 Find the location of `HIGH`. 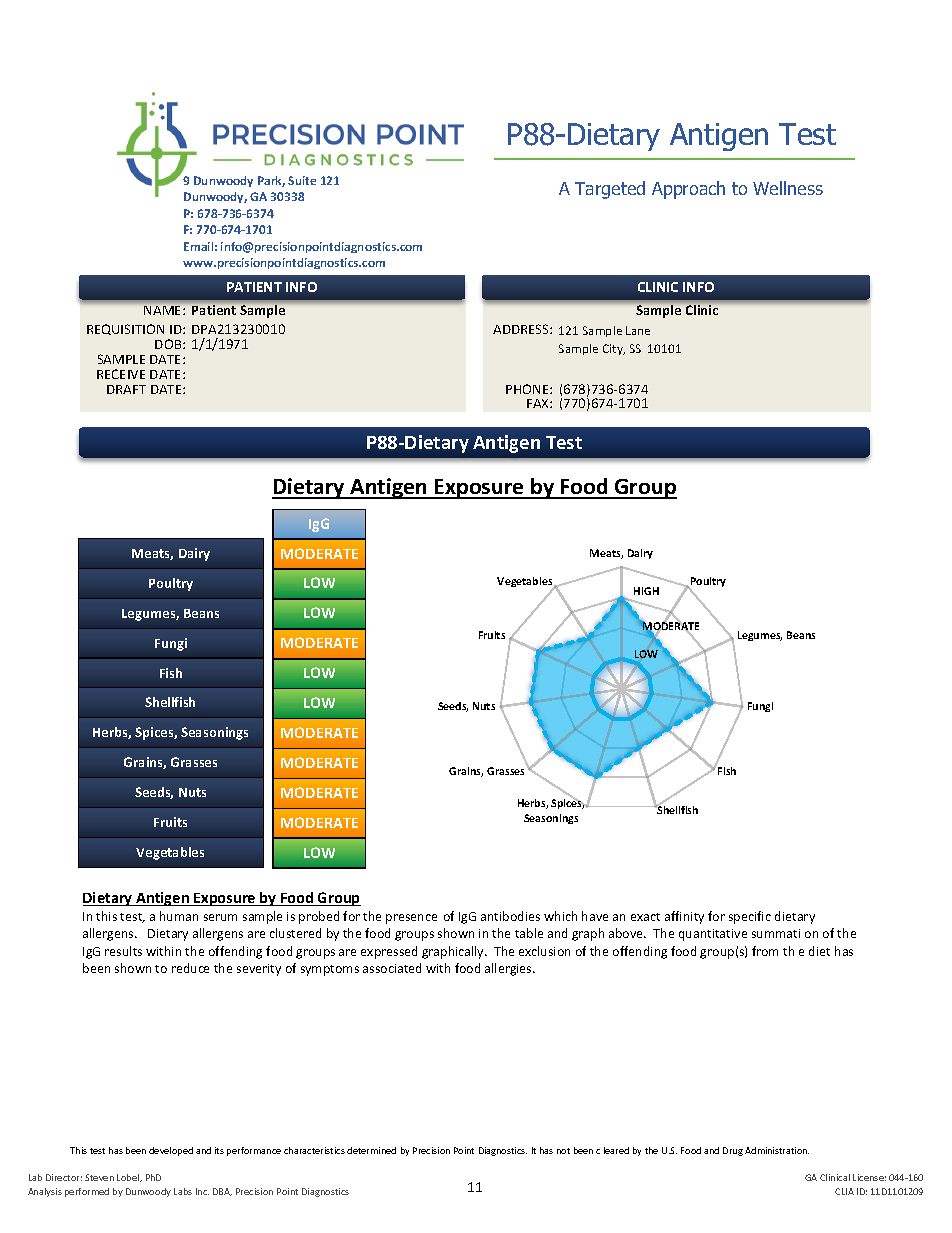

HIGH is located at coordinates (646, 591).
